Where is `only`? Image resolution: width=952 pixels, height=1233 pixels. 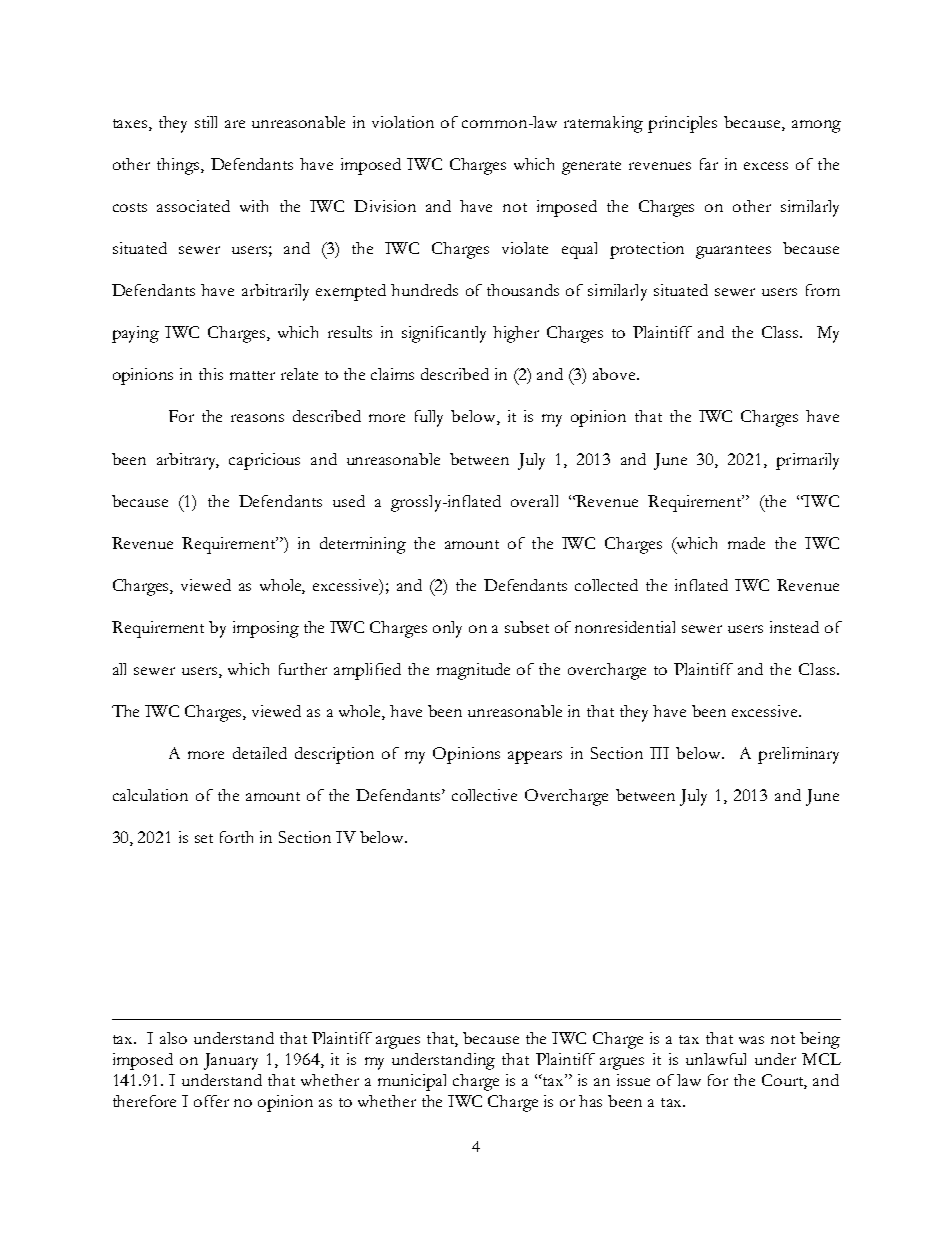
only is located at coordinates (447, 629).
